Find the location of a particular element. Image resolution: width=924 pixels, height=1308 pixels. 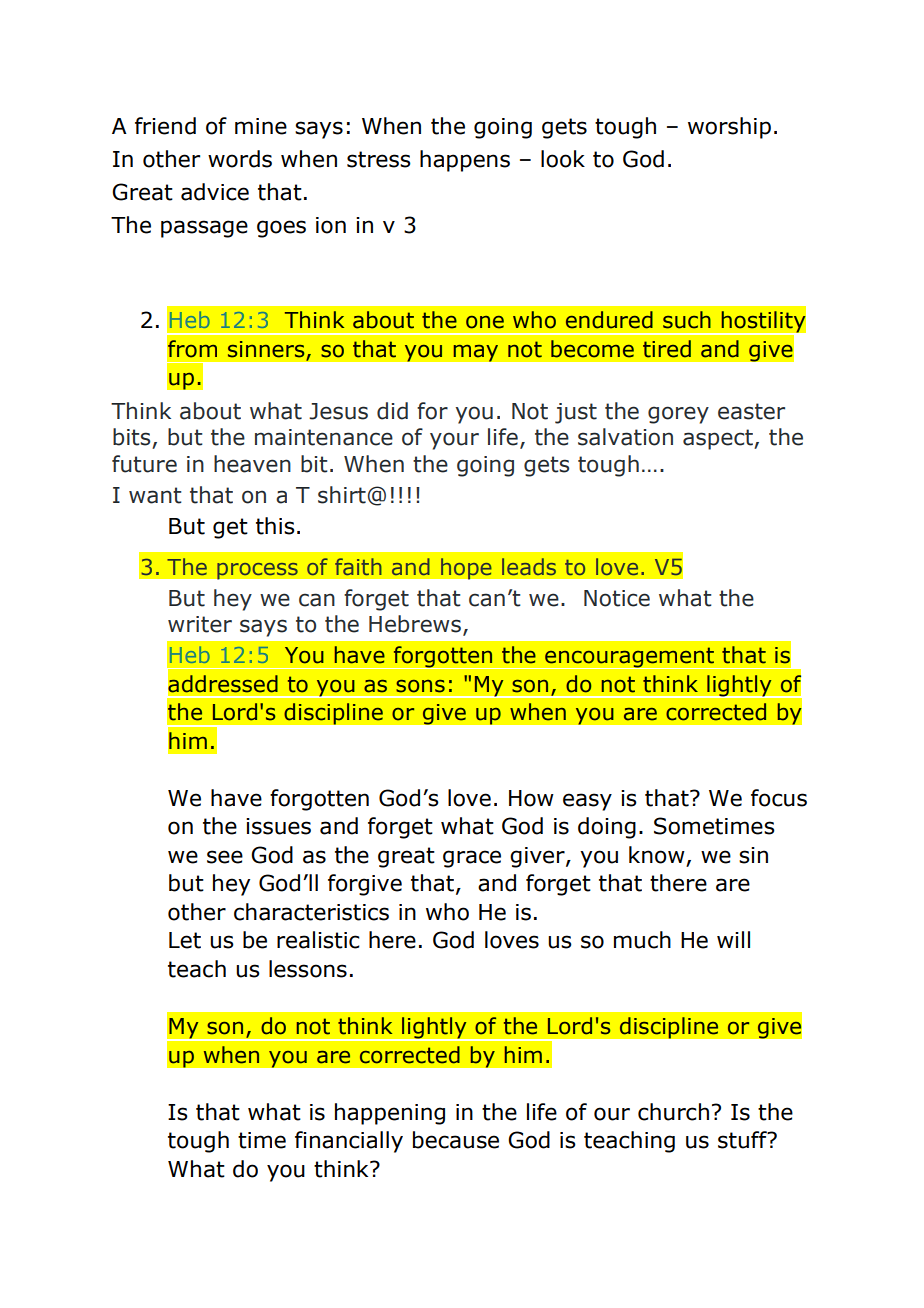

sinners is located at coordinates (267, 350).
